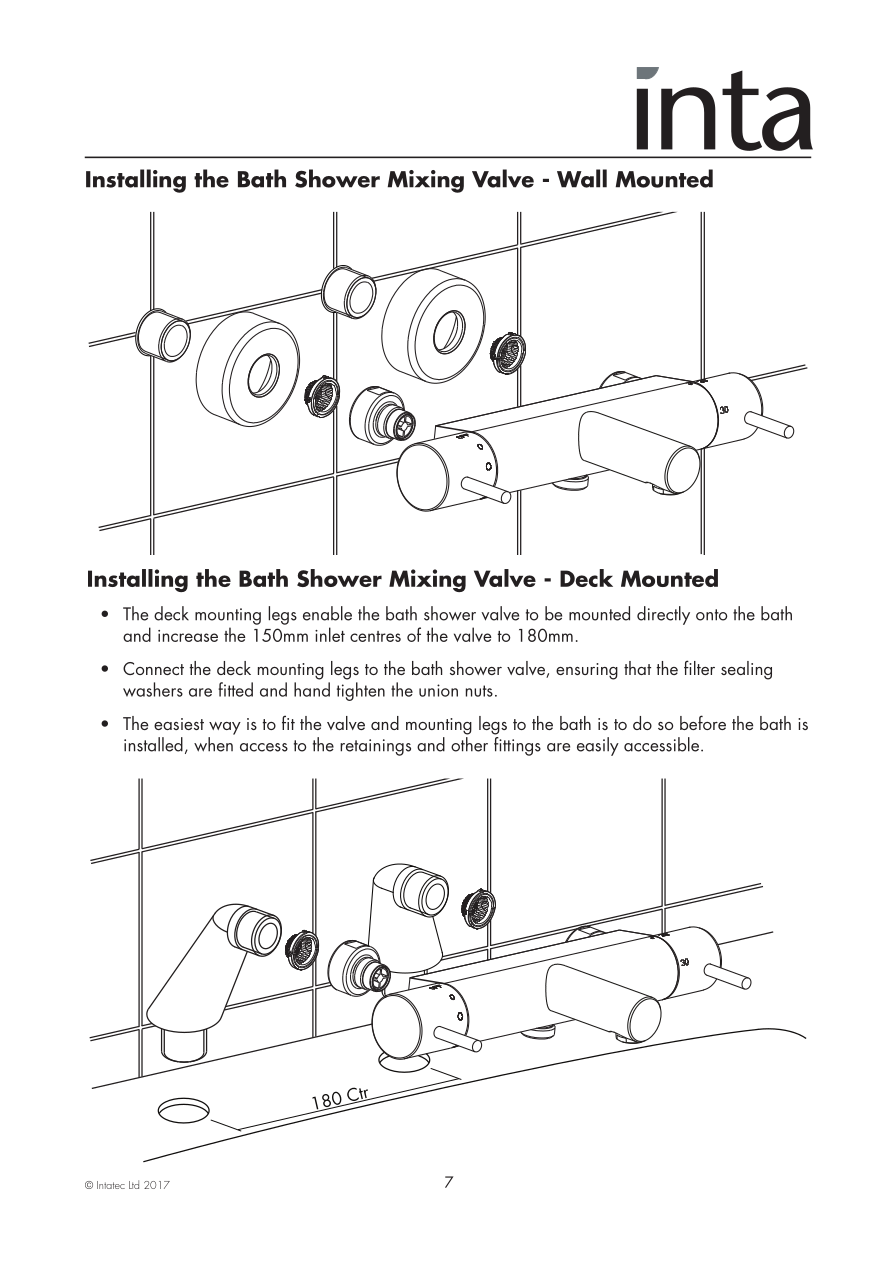 The width and height of the screenshot is (896, 1271). I want to click on onto, so click(711, 615).
